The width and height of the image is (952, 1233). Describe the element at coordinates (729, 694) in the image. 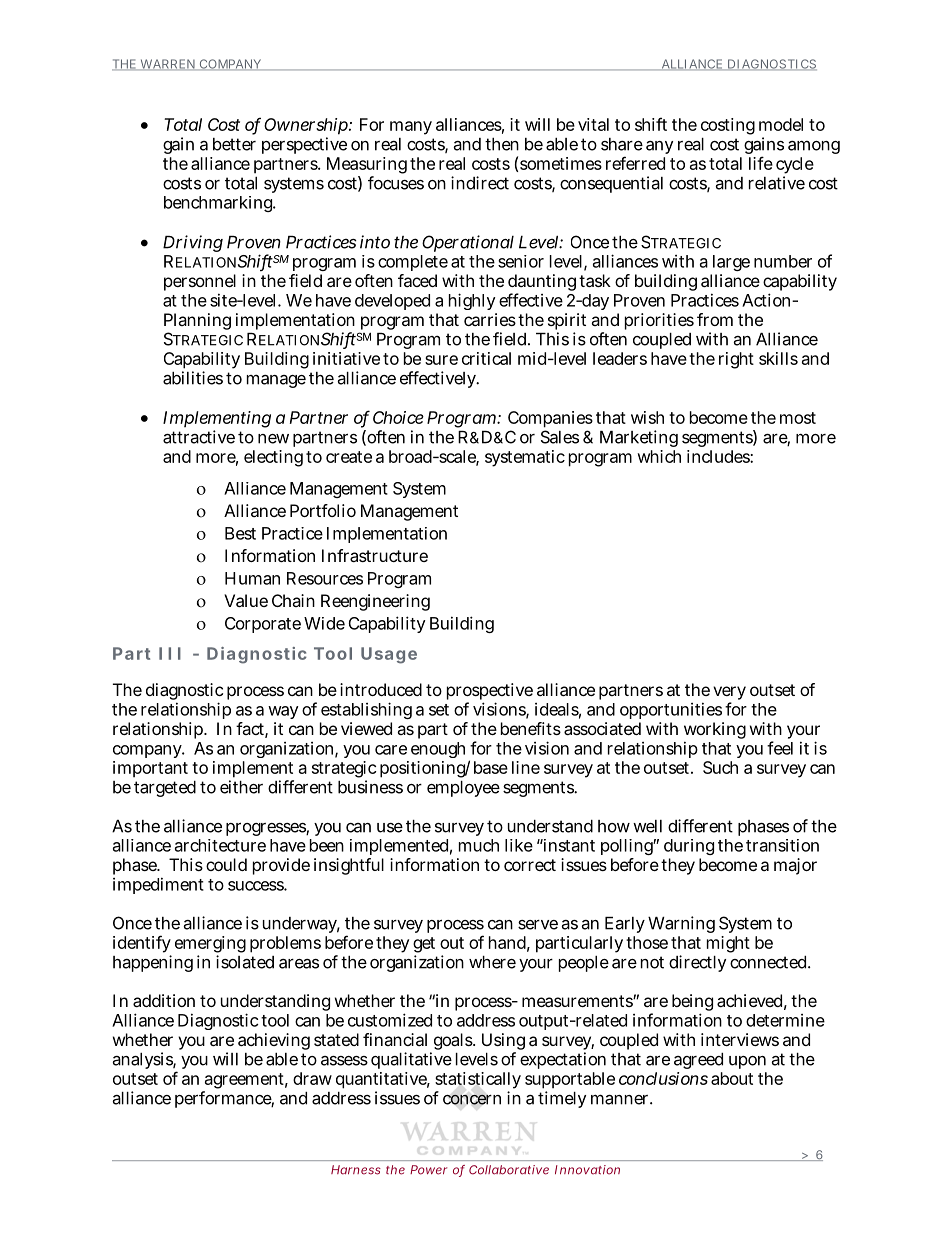

I see `very` at that location.
